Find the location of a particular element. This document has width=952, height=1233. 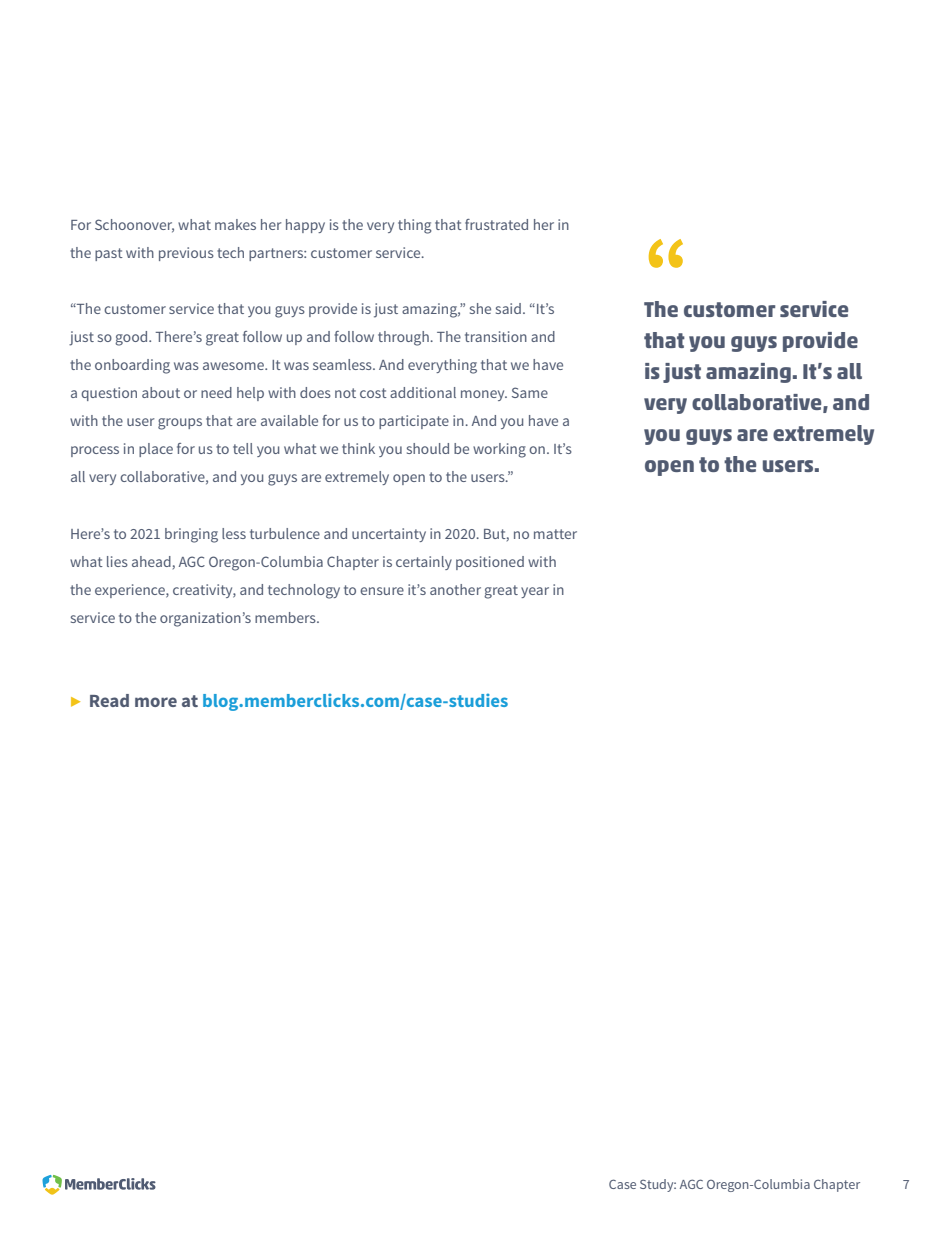

think is located at coordinates (358, 448).
